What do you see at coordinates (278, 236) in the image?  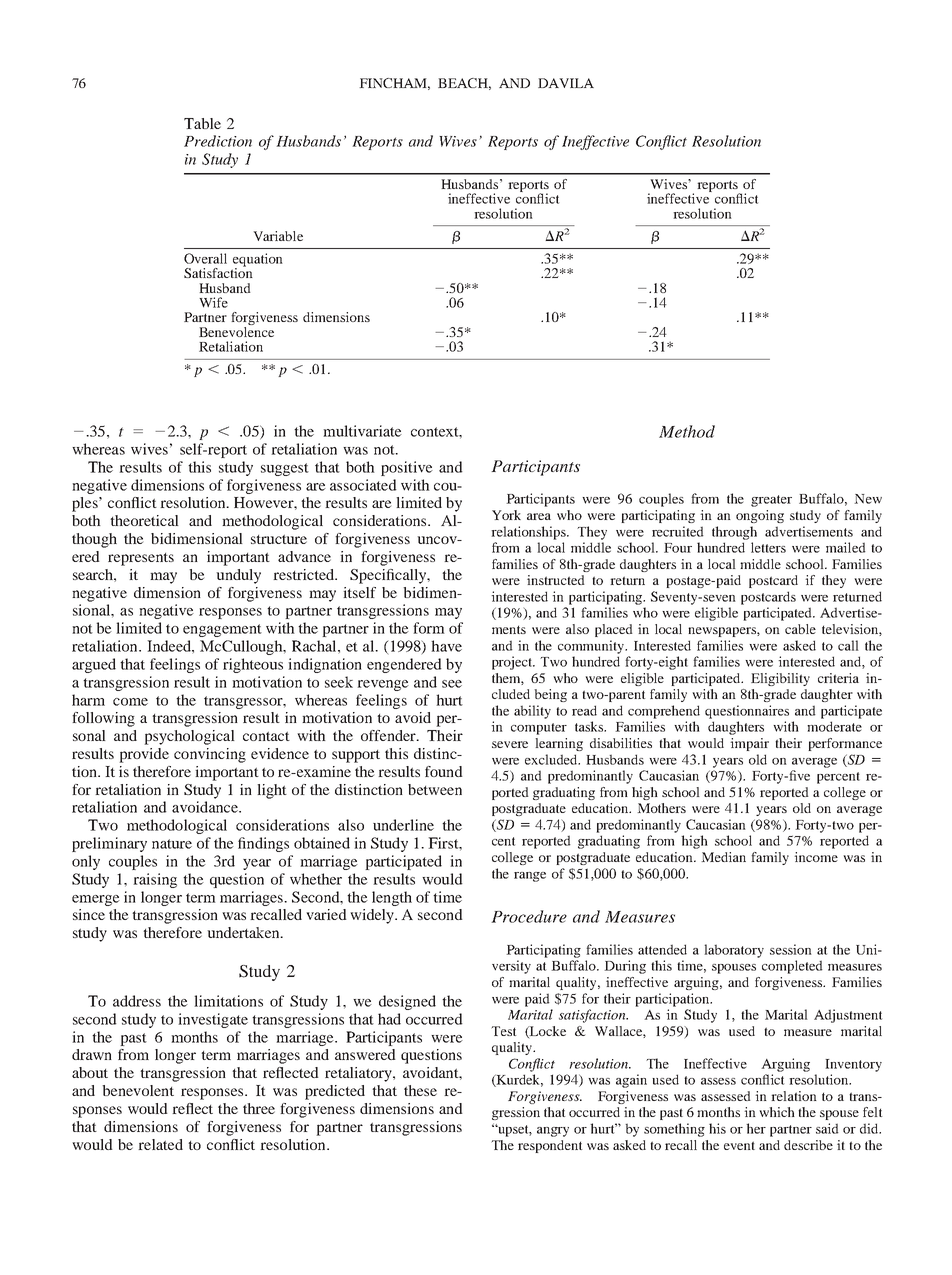 I see `Variable` at bounding box center [278, 236].
